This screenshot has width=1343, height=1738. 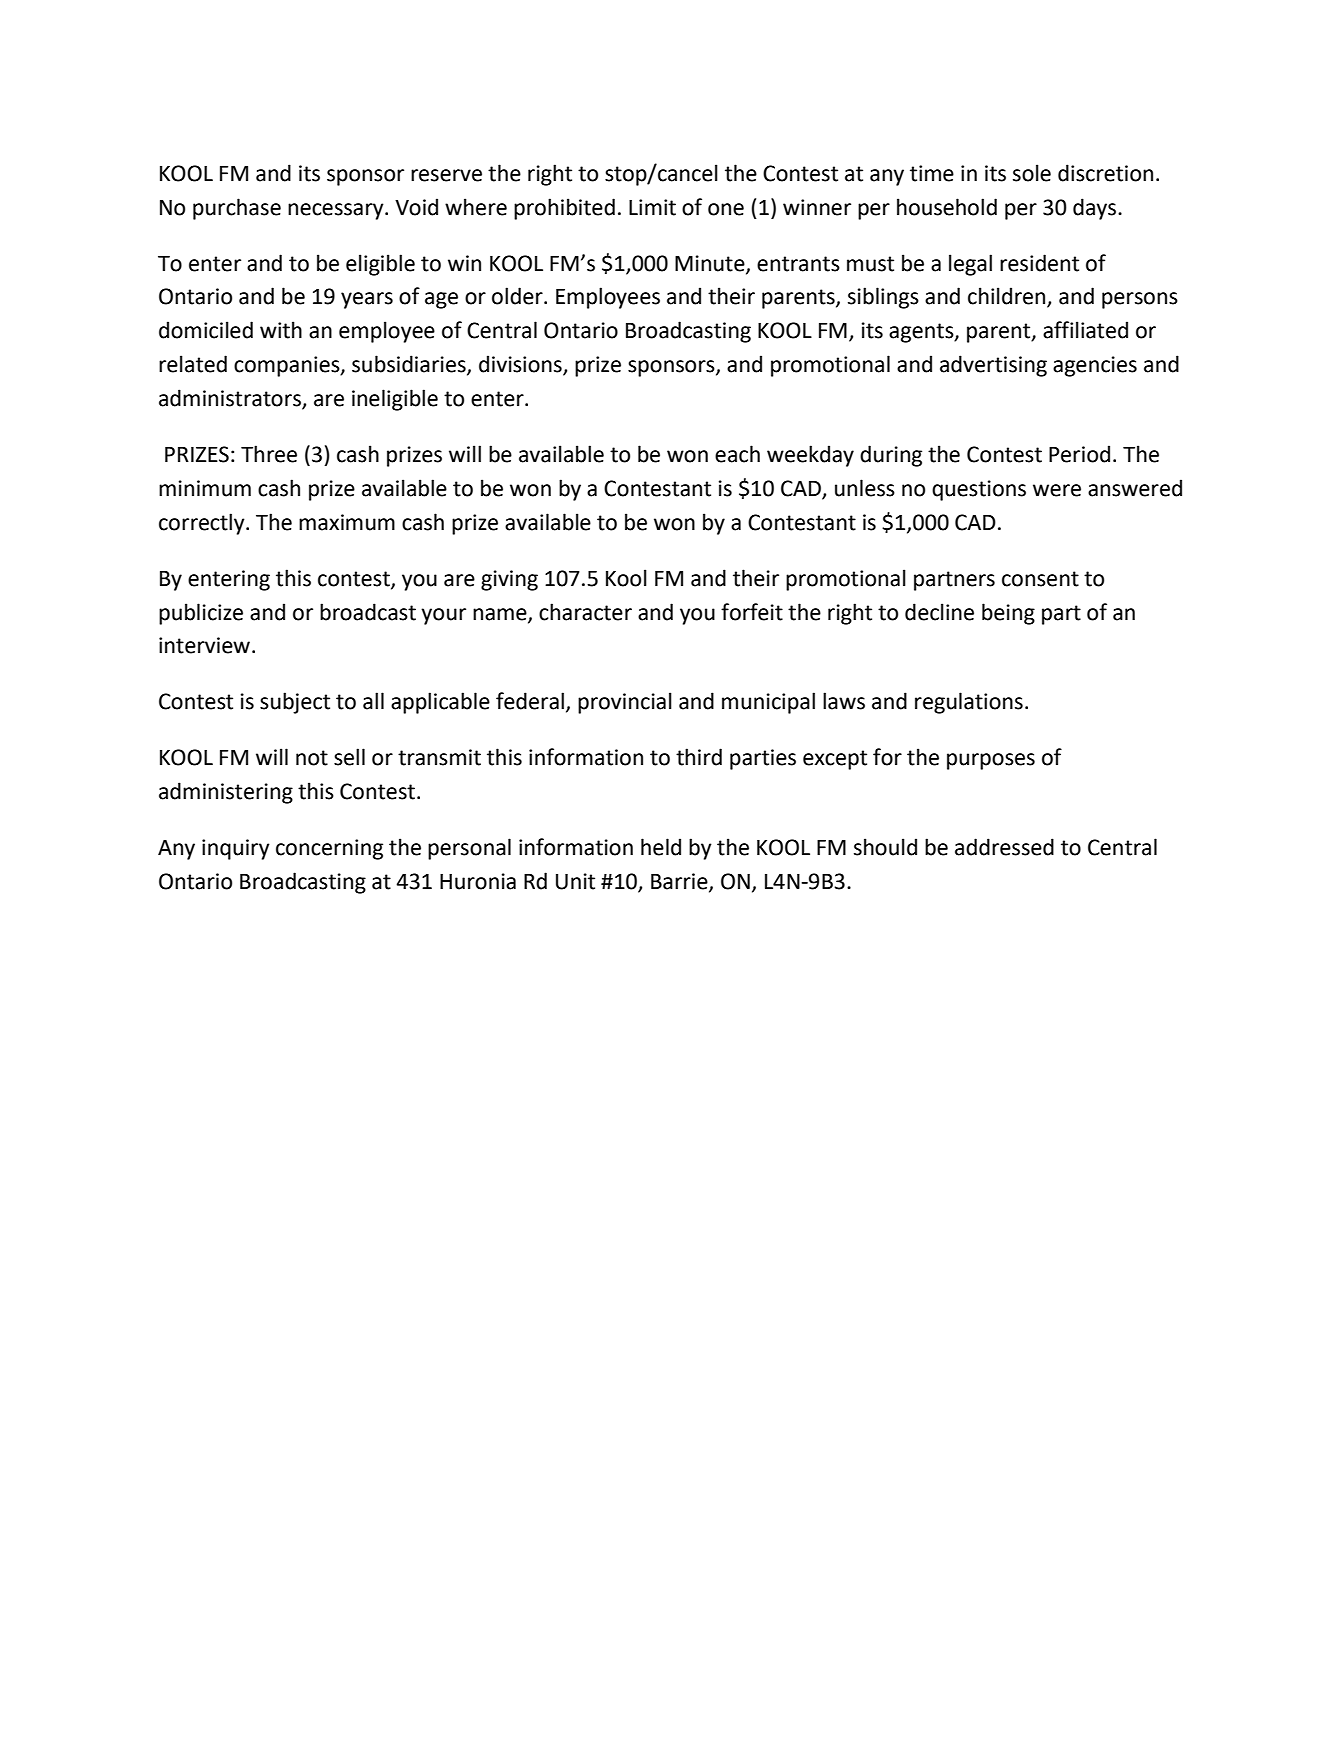 I want to click on each, so click(x=737, y=454).
